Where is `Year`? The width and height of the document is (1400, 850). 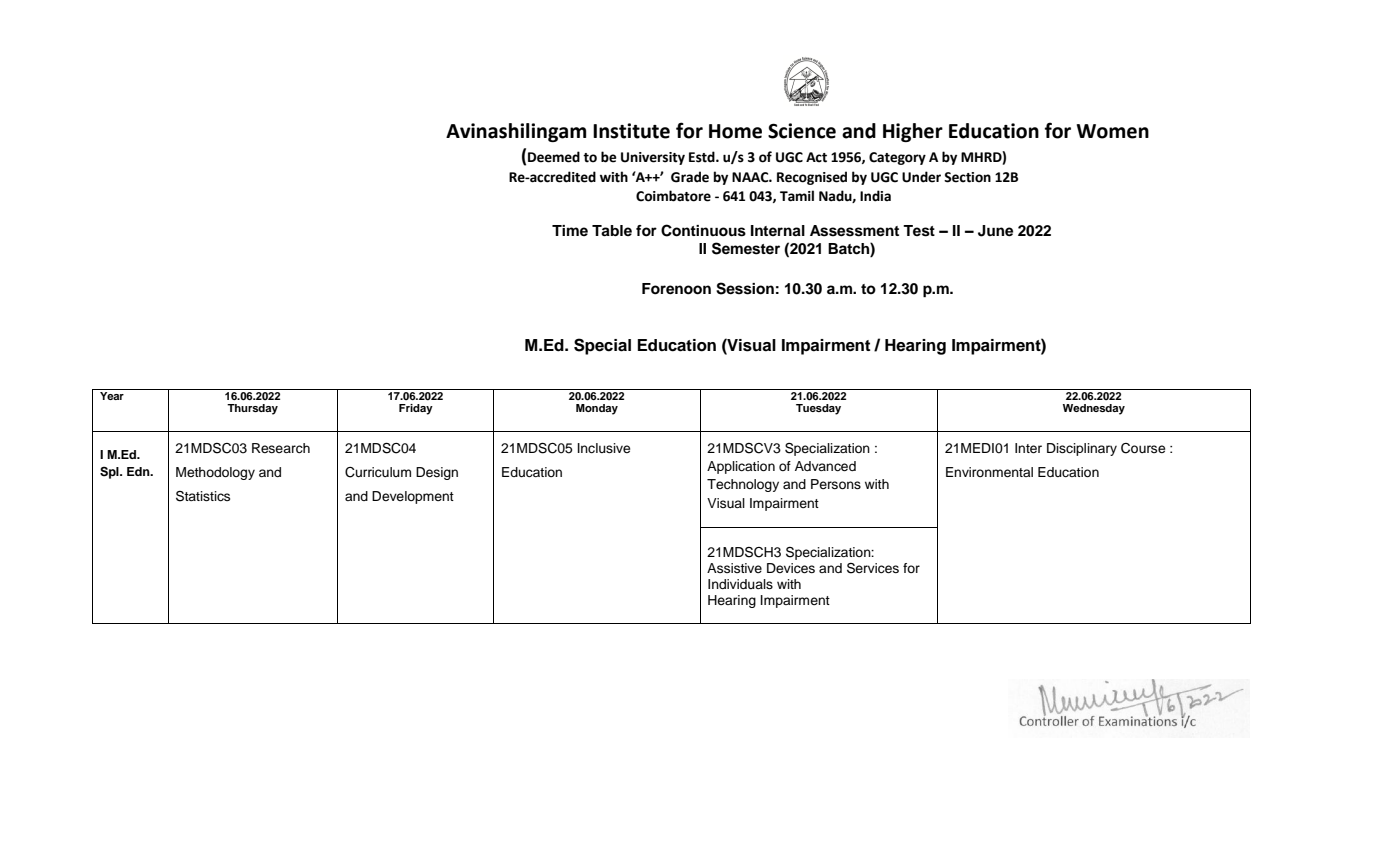 Year is located at coordinates (112, 394).
